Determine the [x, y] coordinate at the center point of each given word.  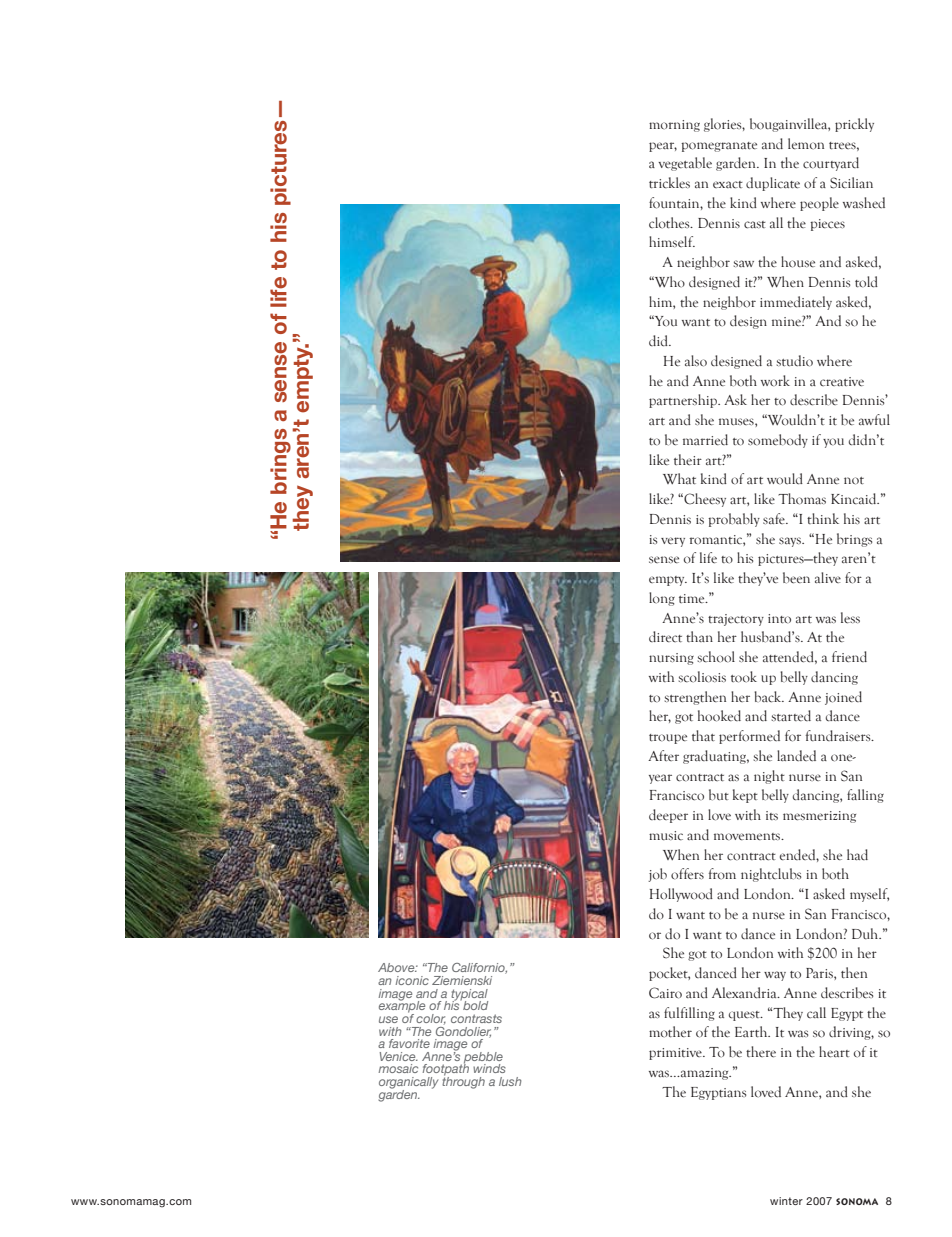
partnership [684, 401]
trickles [669, 183]
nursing [671, 659]
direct [665, 637]
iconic [412, 980]
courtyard [831, 164]
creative [842, 382]
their [688, 460]
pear [663, 147]
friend [849, 657]
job [657, 875]
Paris [820, 973]
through [463, 1082]
